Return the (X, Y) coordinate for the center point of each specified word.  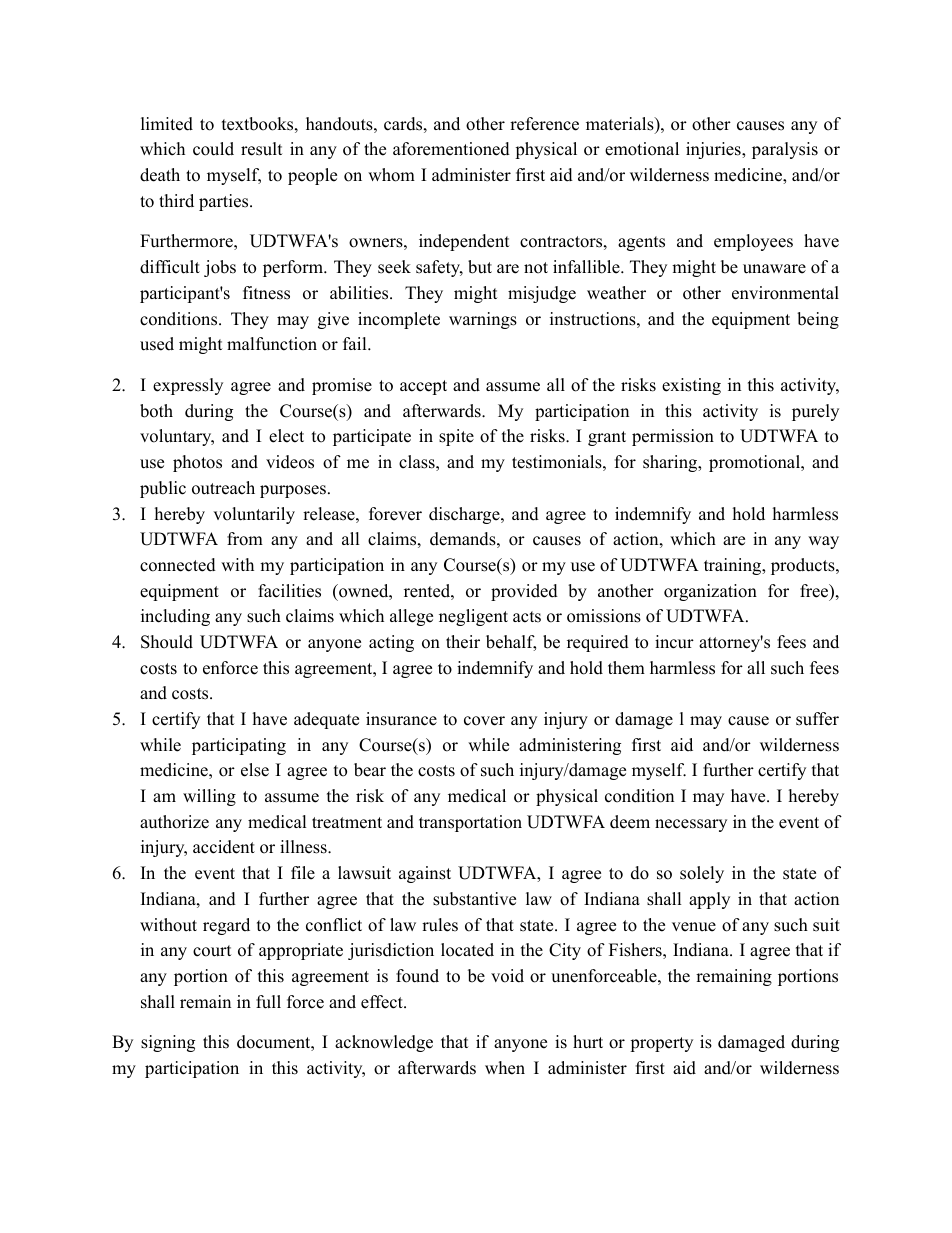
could (213, 149)
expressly (188, 386)
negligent (473, 617)
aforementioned (451, 149)
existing (691, 386)
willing (209, 797)
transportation (470, 823)
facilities (289, 591)
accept (423, 387)
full (268, 1002)
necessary (691, 825)
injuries (714, 150)
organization (710, 592)
